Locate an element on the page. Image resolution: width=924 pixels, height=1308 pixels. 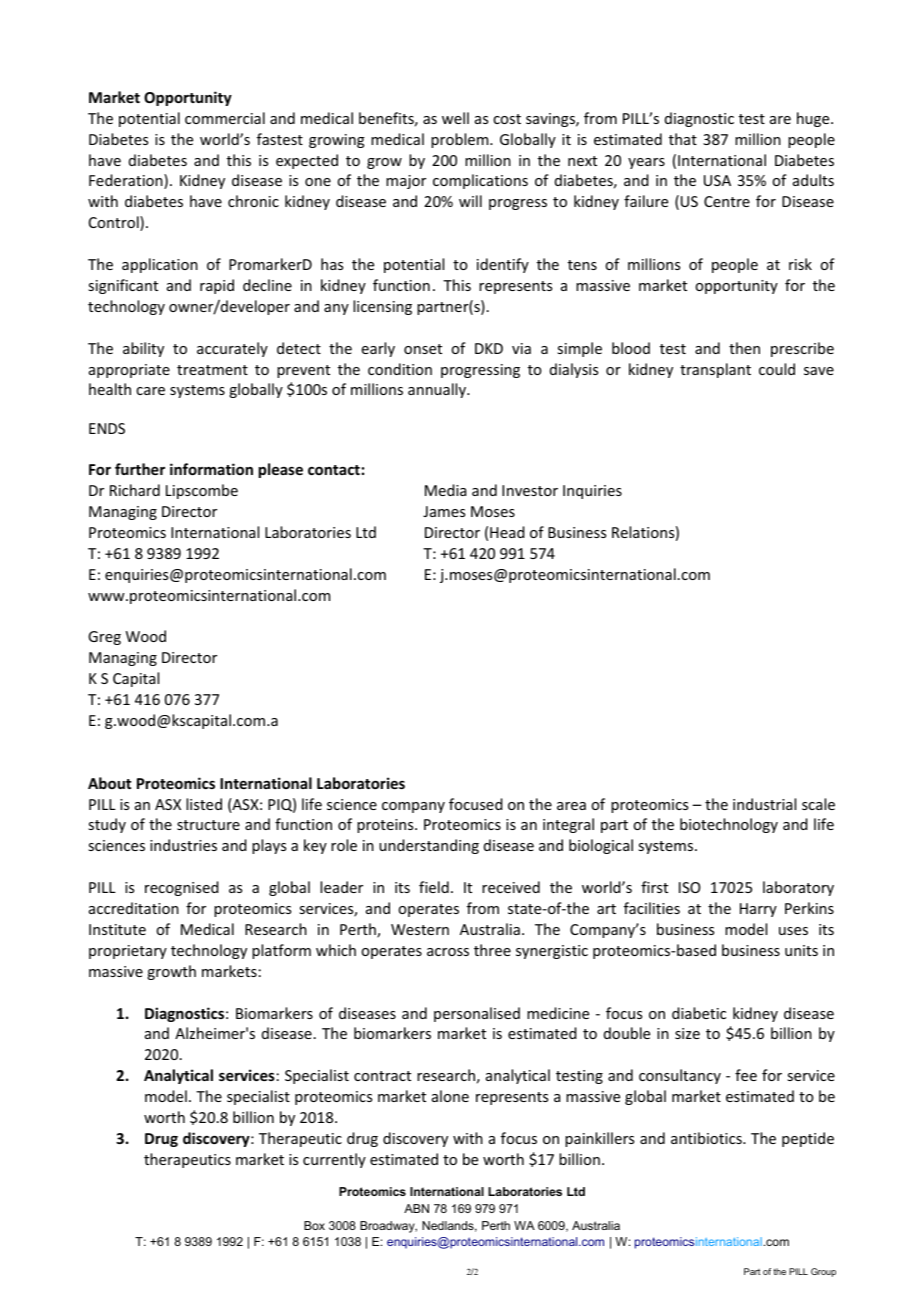
industrial is located at coordinates (764, 804).
